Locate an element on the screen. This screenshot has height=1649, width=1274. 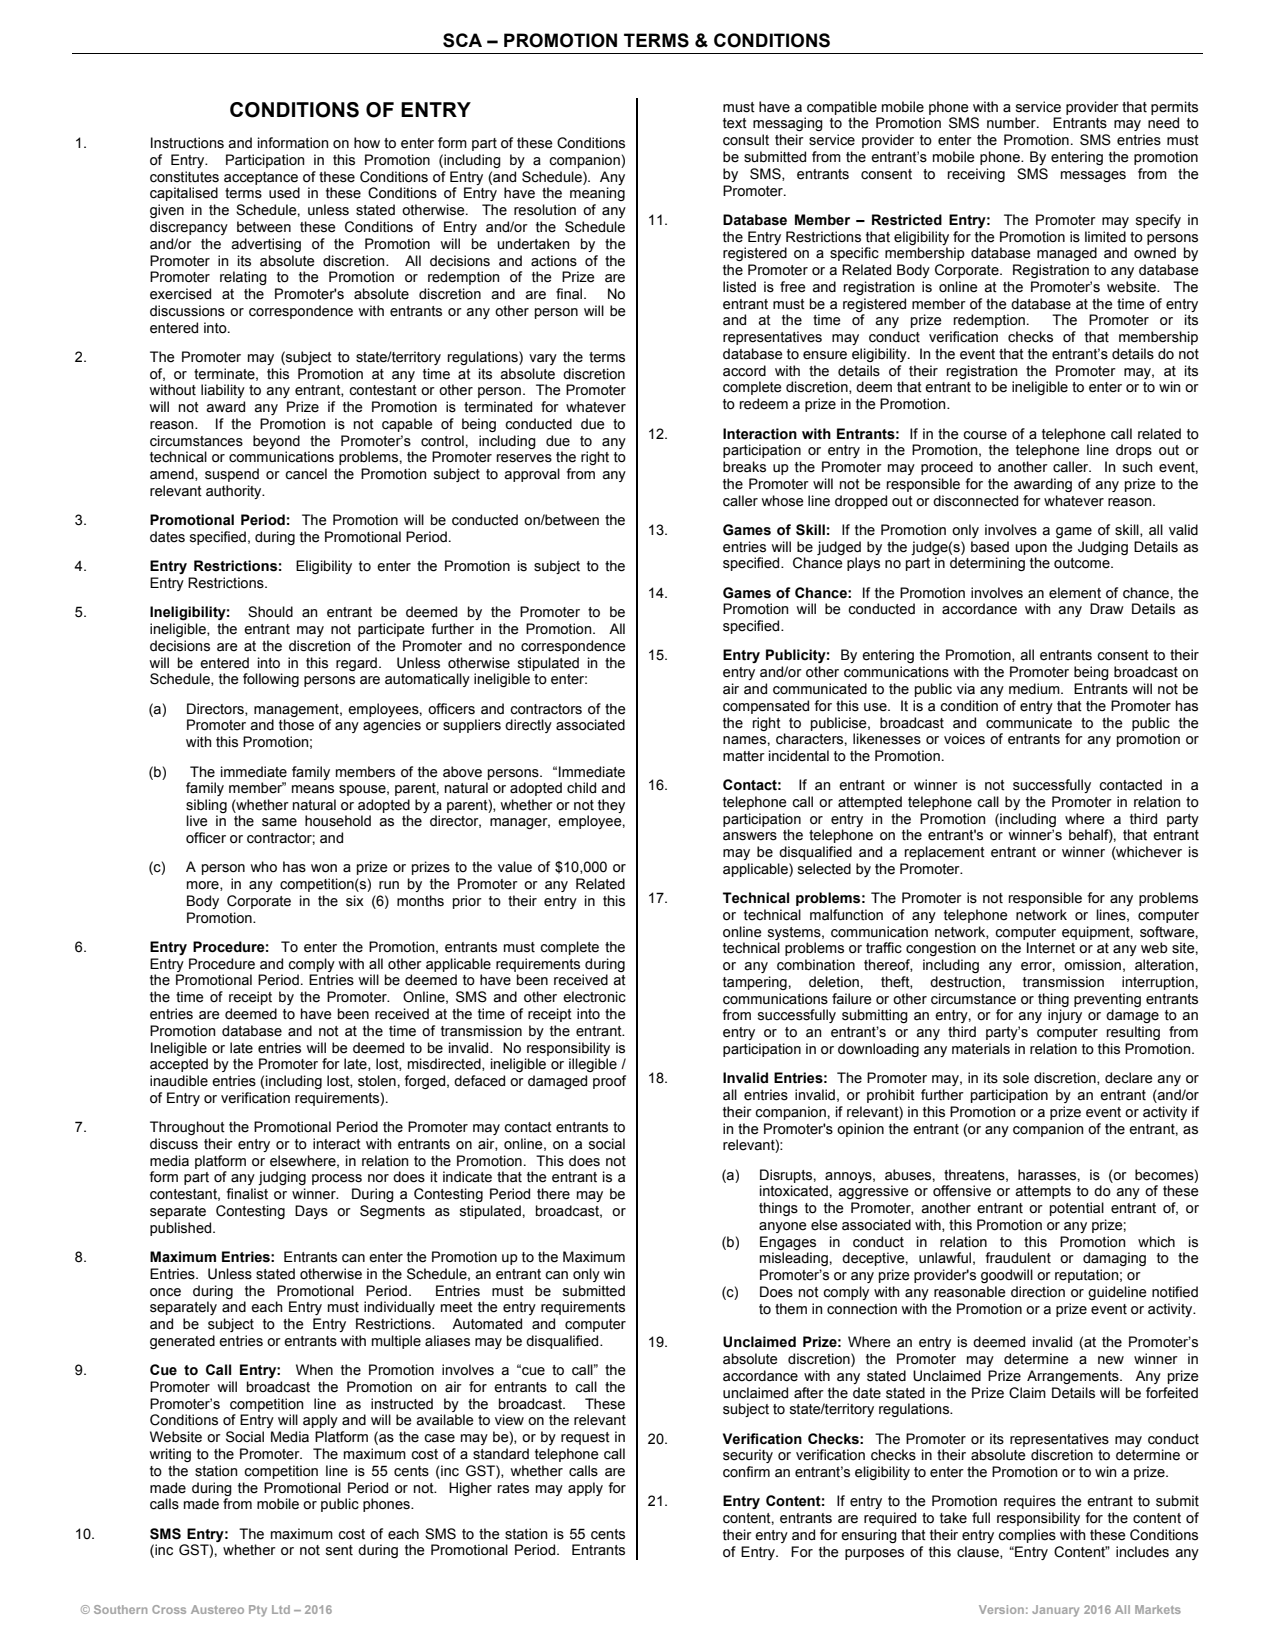
sole is located at coordinates (1016, 1078).
